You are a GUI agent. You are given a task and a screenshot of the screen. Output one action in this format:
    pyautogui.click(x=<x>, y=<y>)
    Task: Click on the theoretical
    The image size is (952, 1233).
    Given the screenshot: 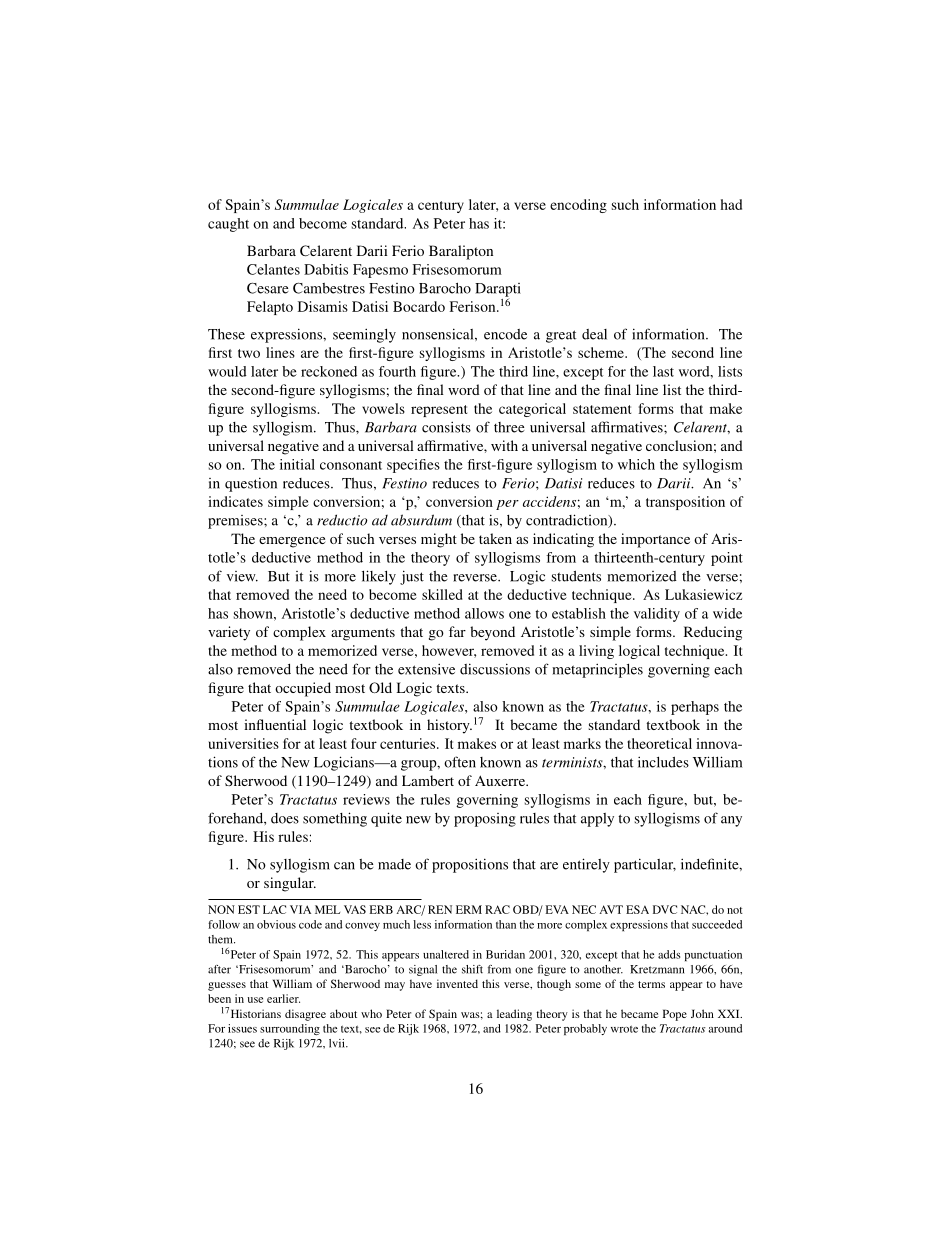 What is the action you would take?
    pyautogui.click(x=659, y=743)
